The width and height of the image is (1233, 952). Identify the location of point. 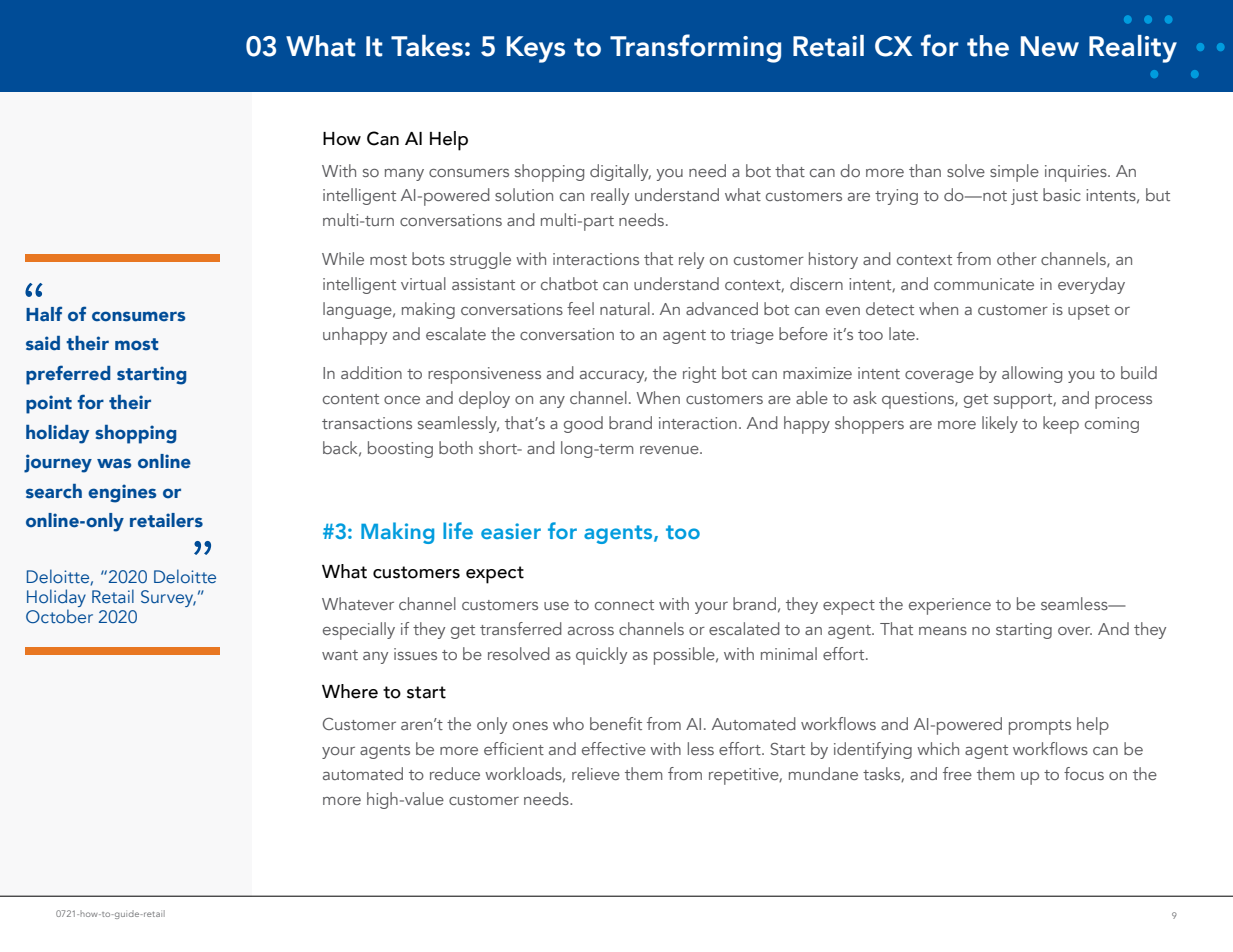
(49, 404).
